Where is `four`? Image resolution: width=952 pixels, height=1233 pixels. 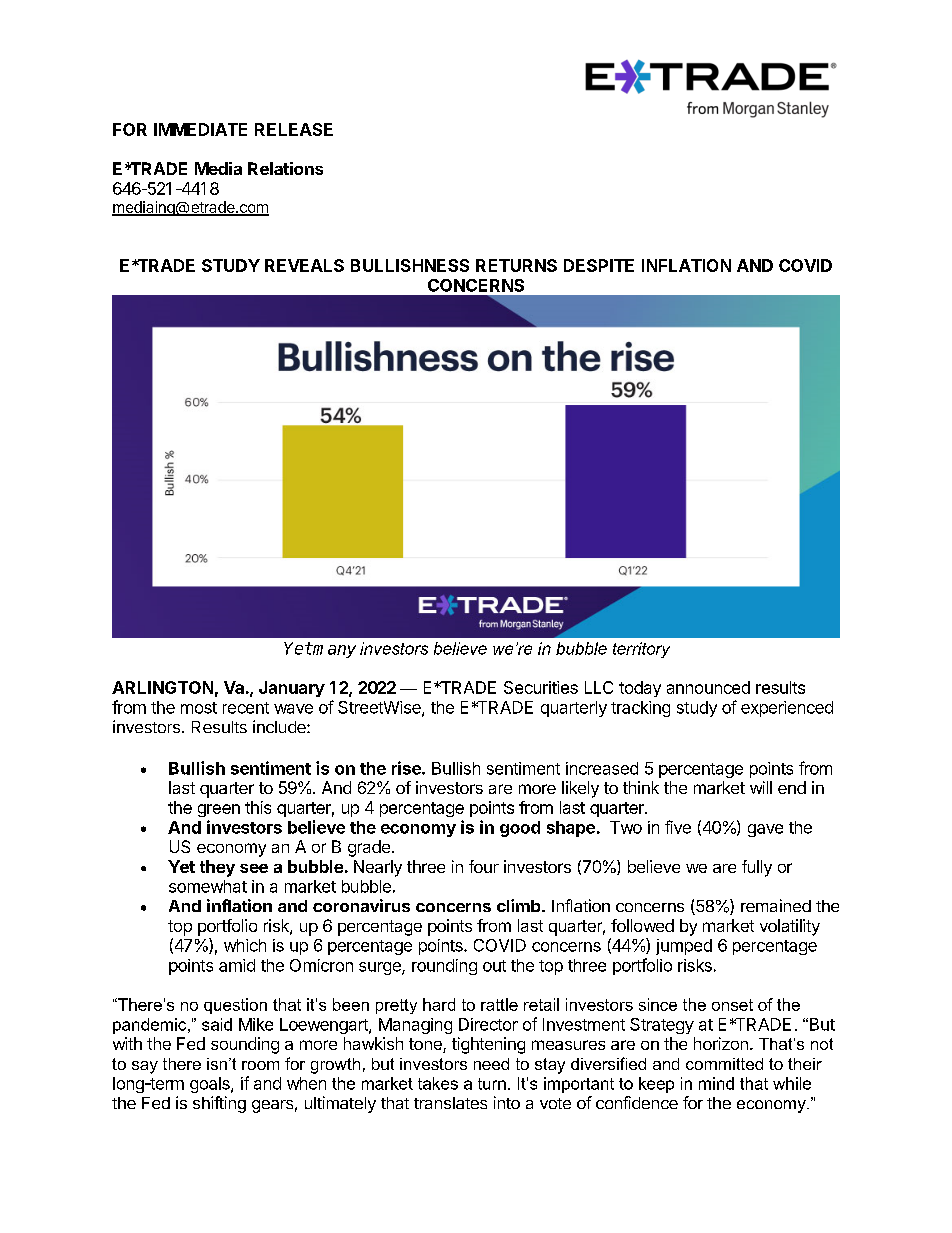
four is located at coordinates (484, 866).
